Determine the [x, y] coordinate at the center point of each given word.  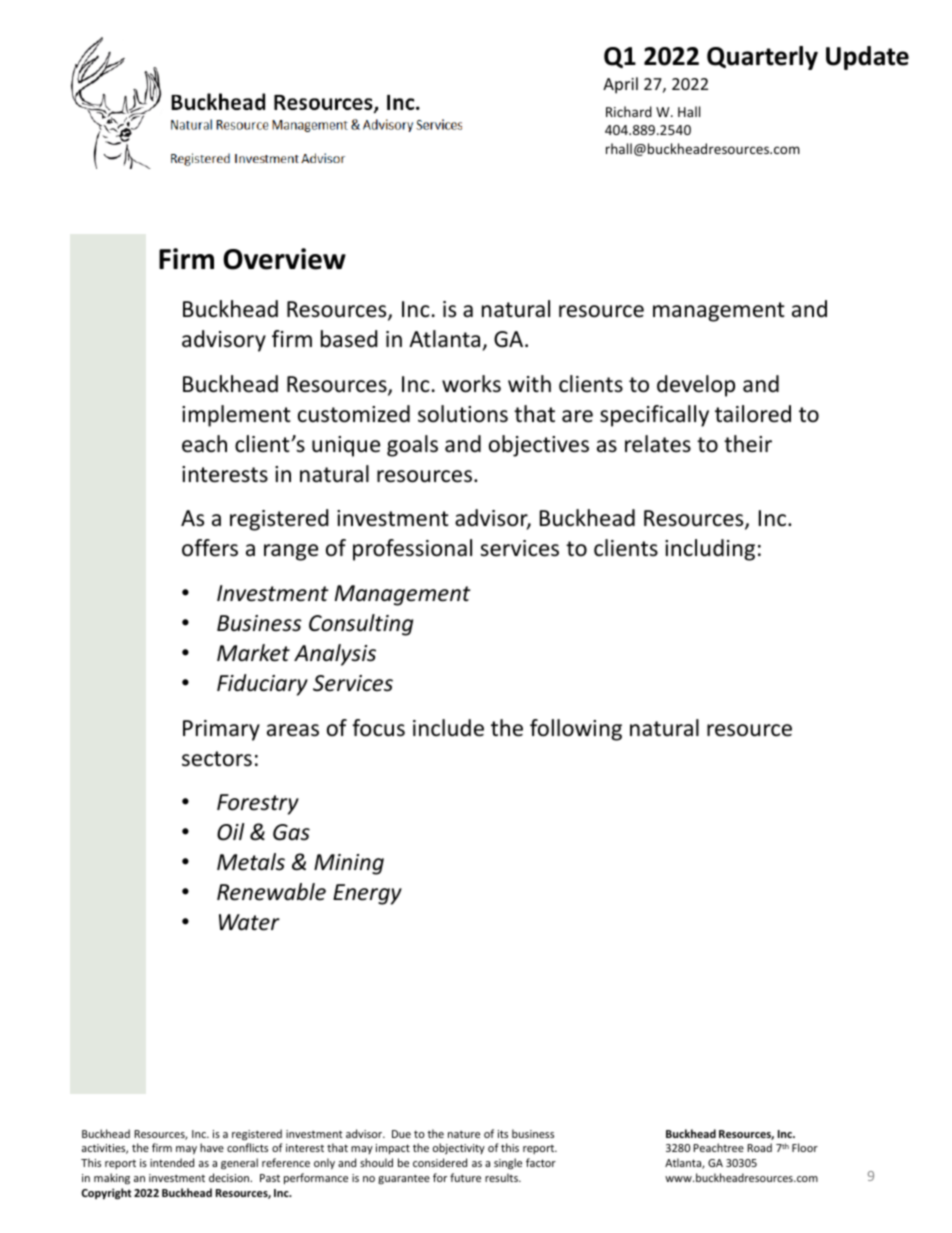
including [710, 550]
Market [253, 653]
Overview [284, 259]
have [212, 1147]
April [620, 85]
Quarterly [762, 58]
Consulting [361, 625]
